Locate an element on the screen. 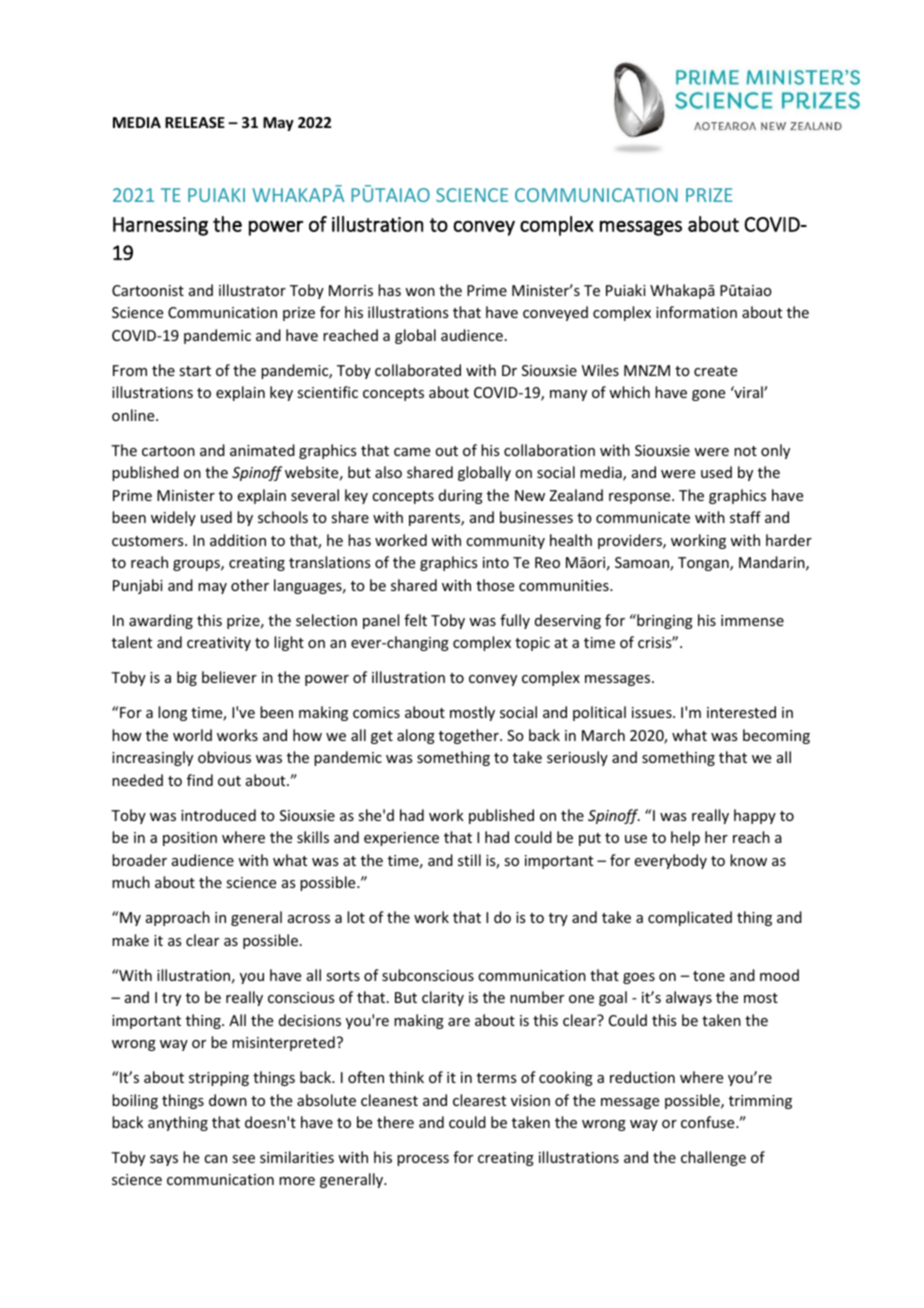 This screenshot has height=1308, width=924. information is located at coordinates (696, 312).
